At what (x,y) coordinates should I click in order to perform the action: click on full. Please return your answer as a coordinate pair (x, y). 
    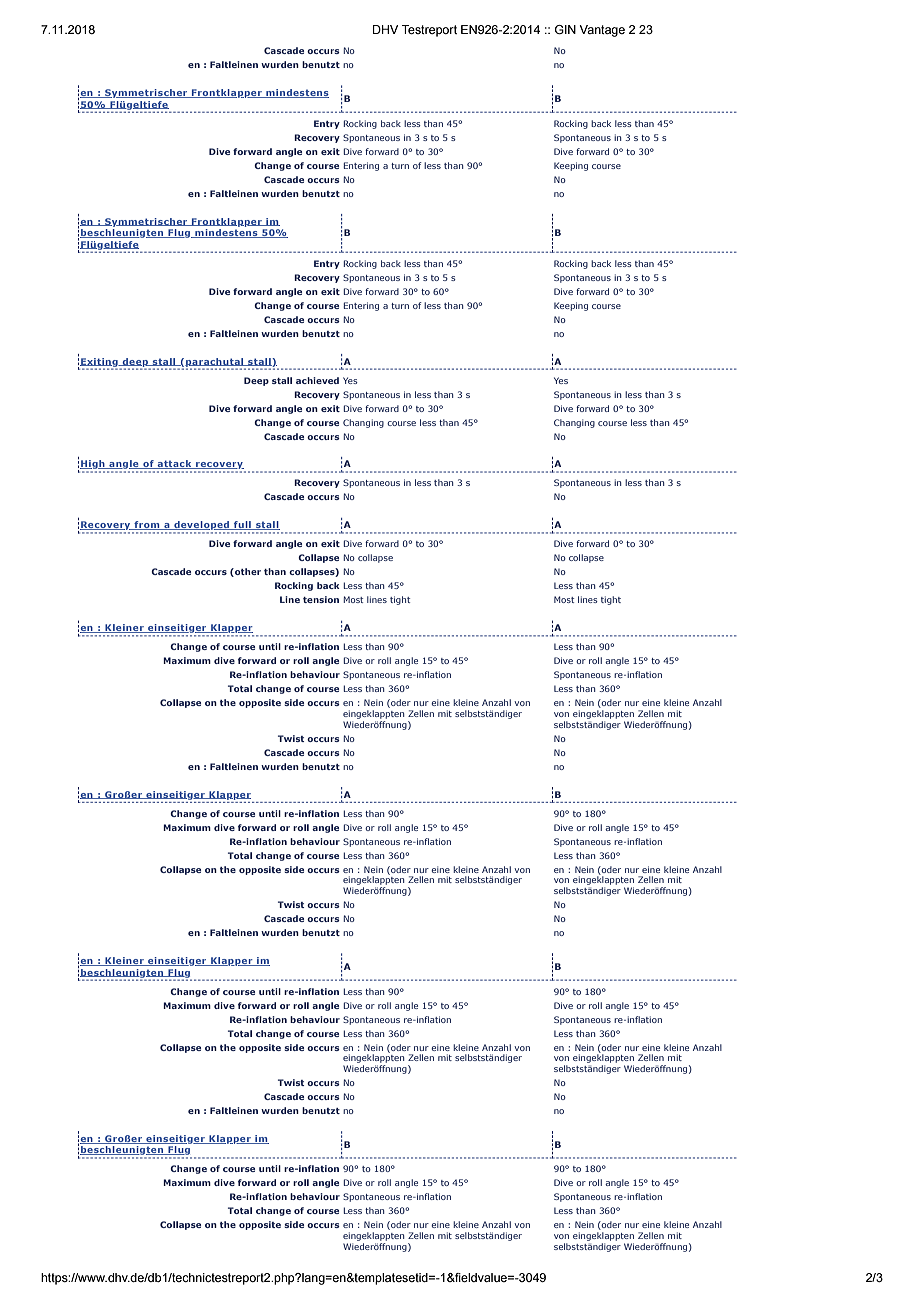
    Looking at the image, I should click on (242, 525).
